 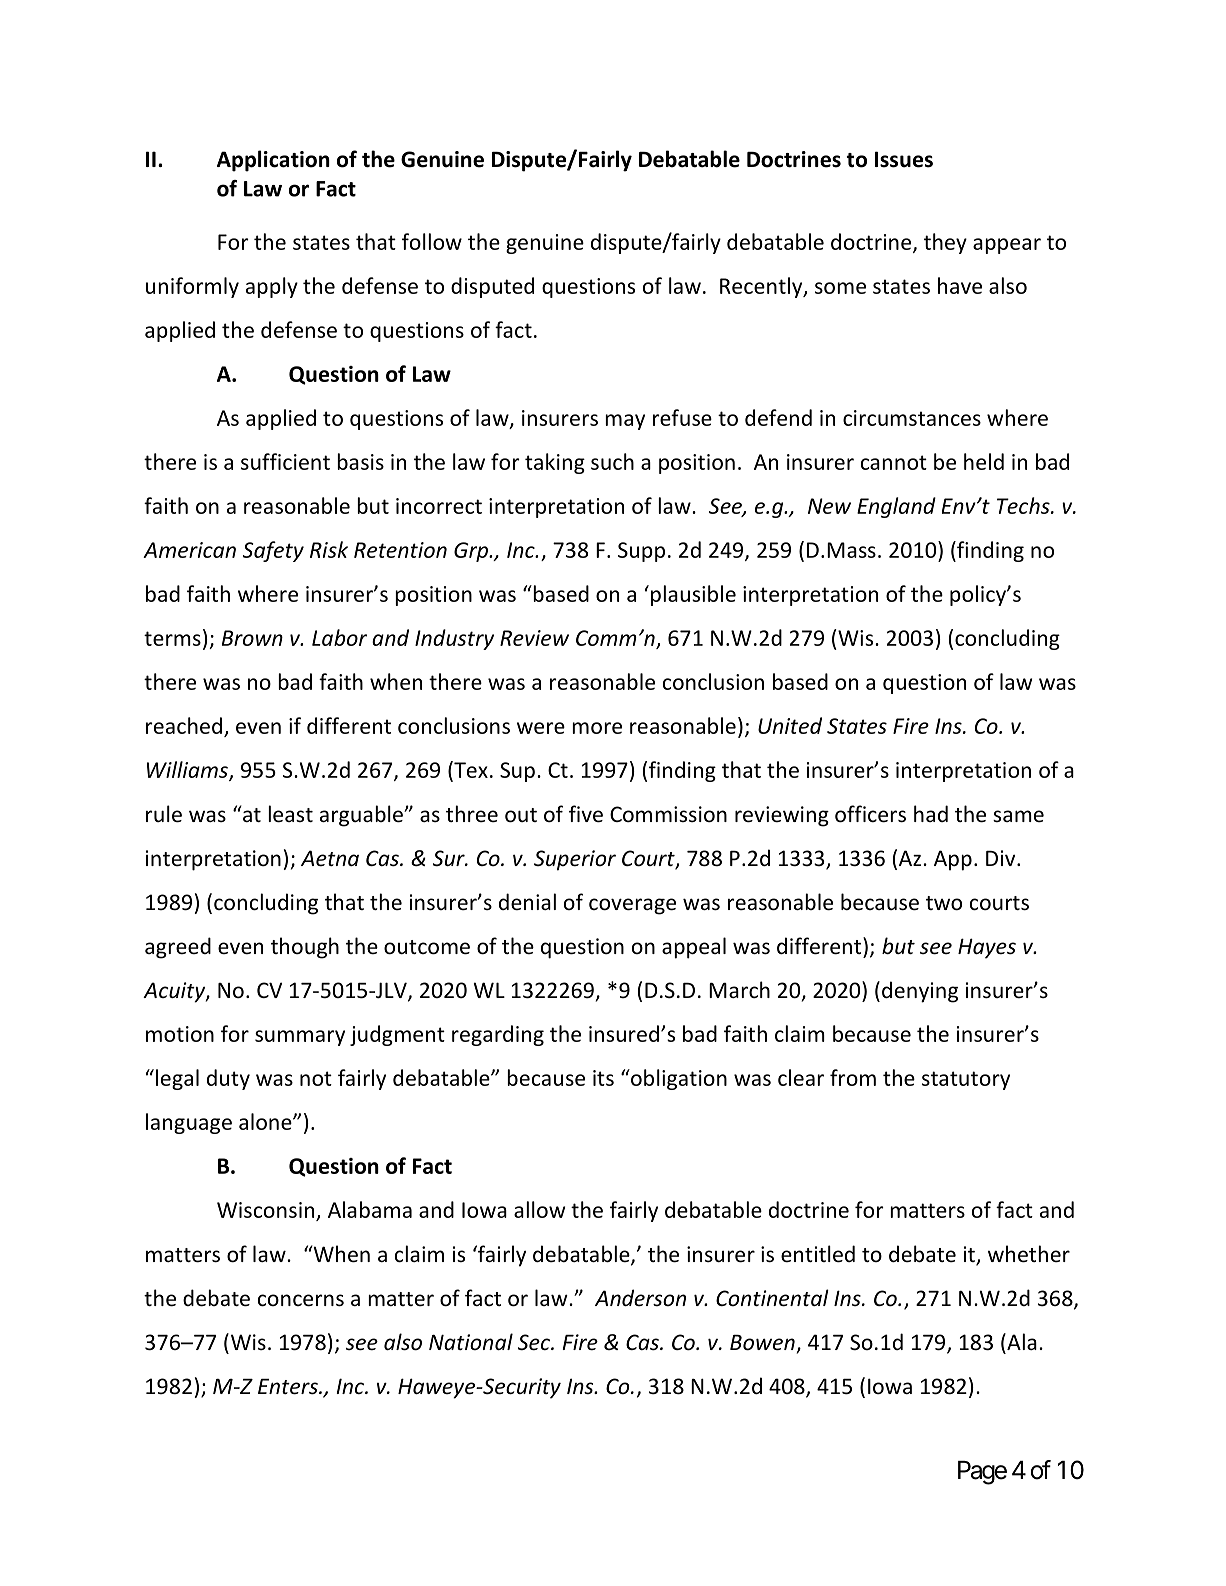 I want to click on Issues, so click(x=904, y=159).
